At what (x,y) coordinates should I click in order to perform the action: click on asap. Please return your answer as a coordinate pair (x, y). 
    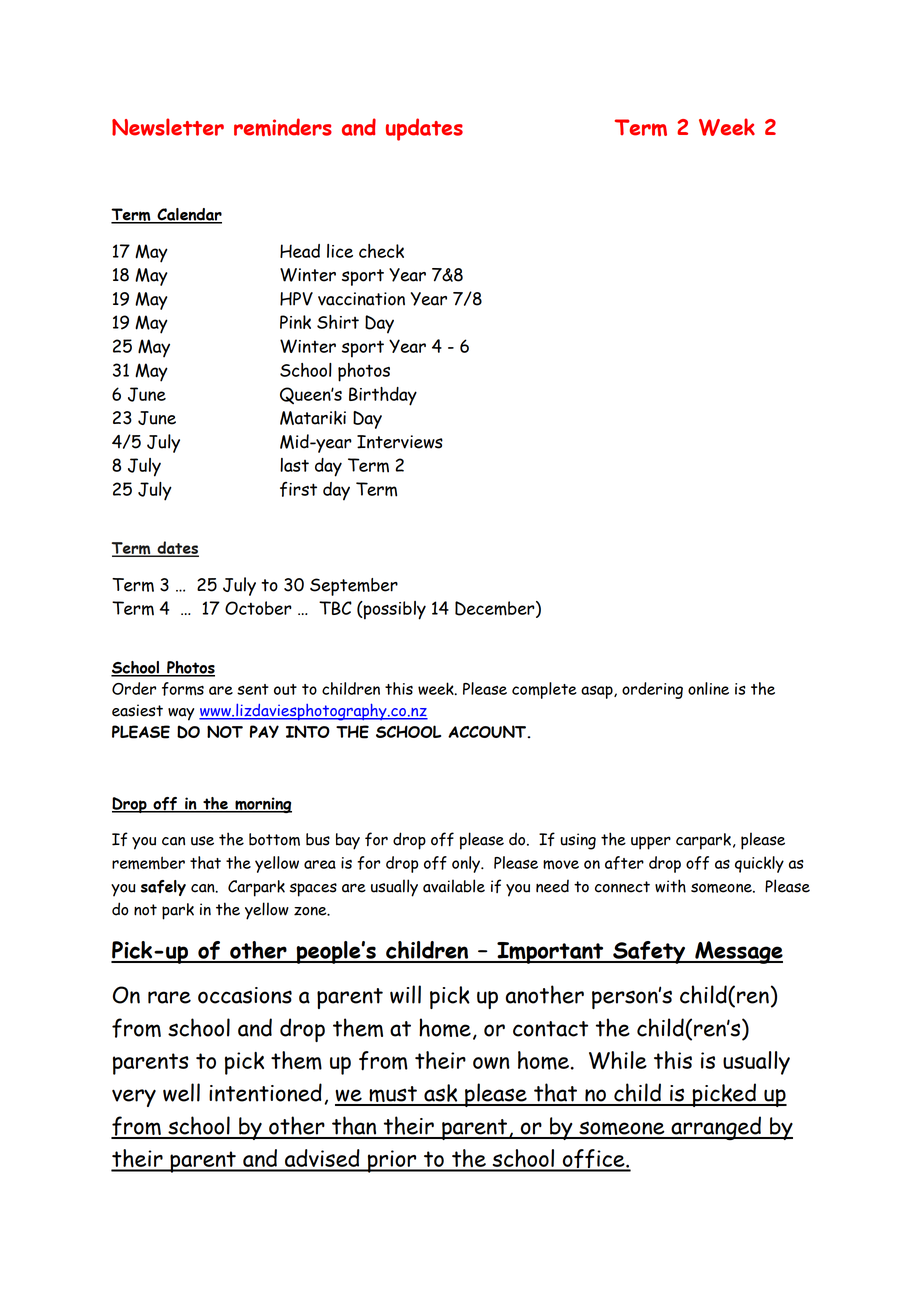
    Looking at the image, I should click on (598, 692).
